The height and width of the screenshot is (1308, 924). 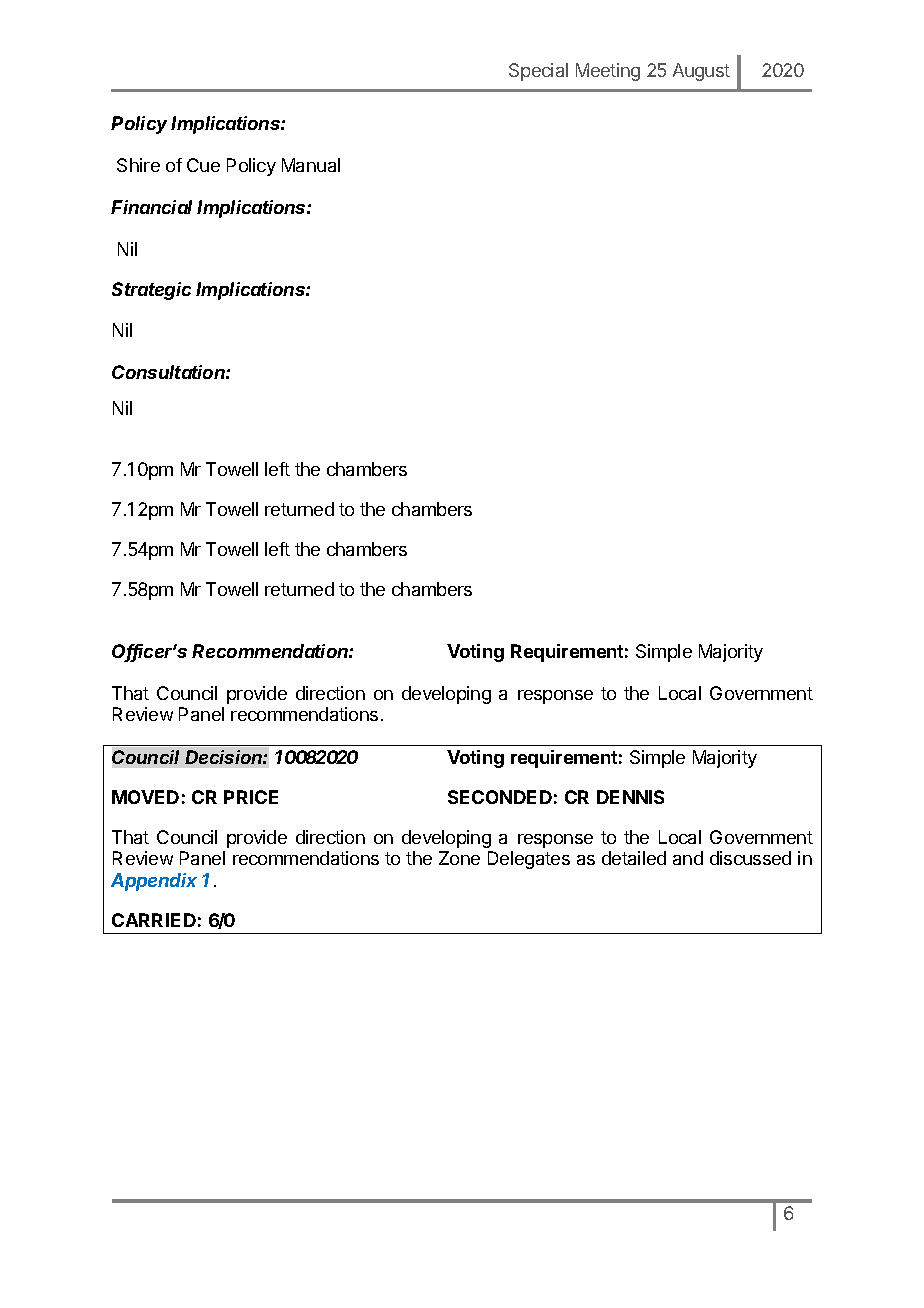 What do you see at coordinates (630, 797) in the screenshot?
I see `DENNIS` at bounding box center [630, 797].
